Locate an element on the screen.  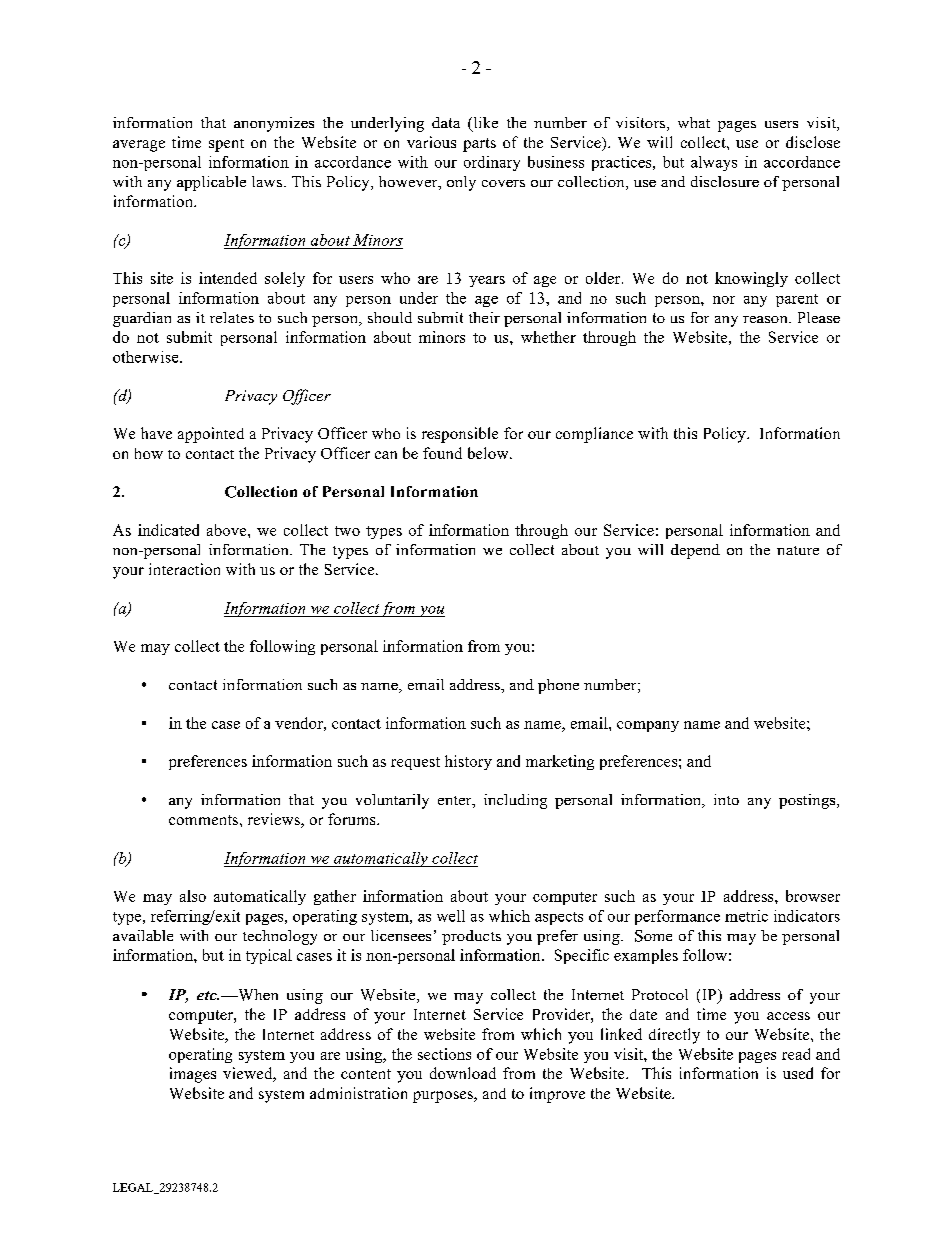
appointed is located at coordinates (211, 435).
